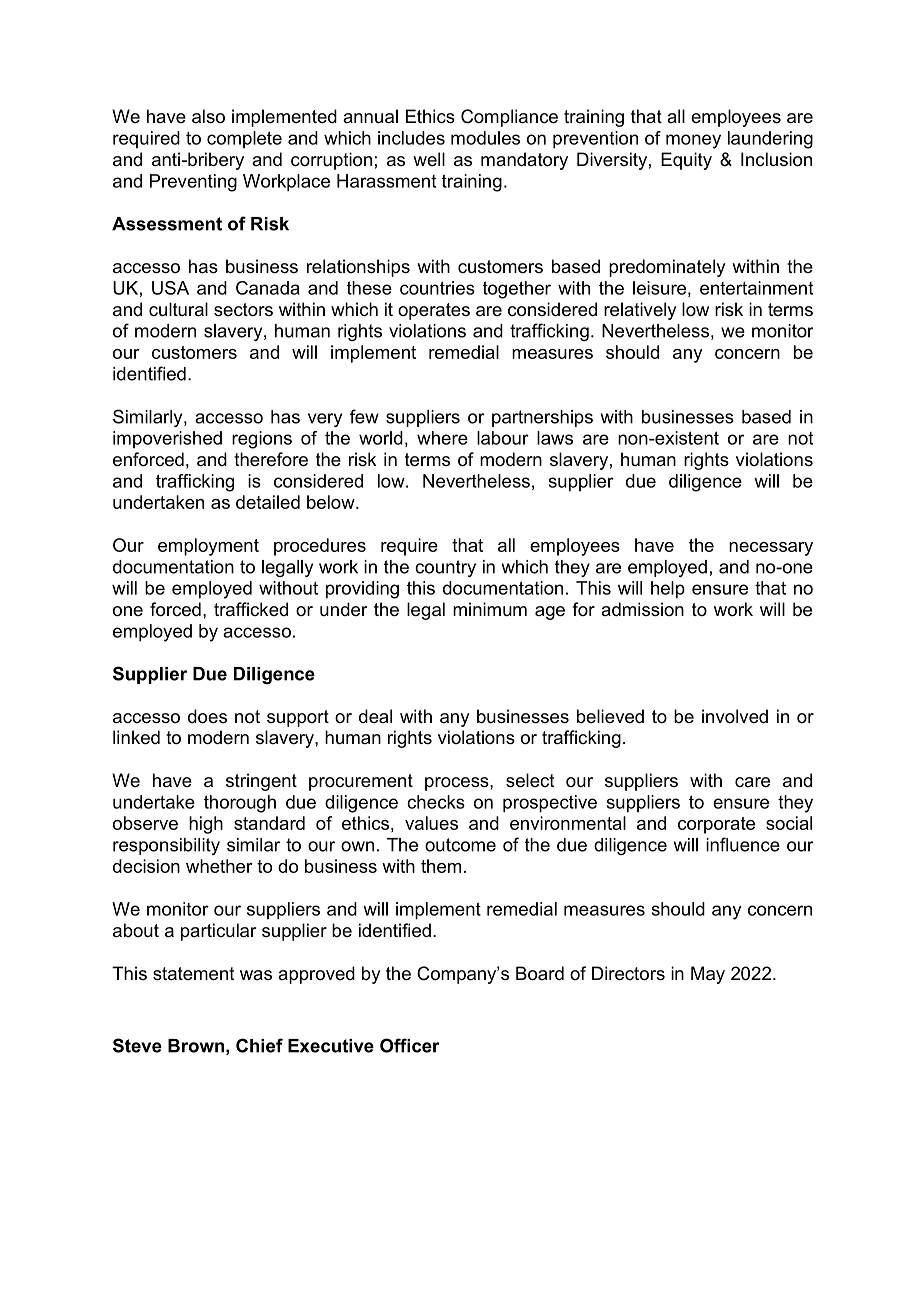 The width and height of the screenshot is (924, 1307). Describe the element at coordinates (668, 590) in the screenshot. I see `help` at that location.
